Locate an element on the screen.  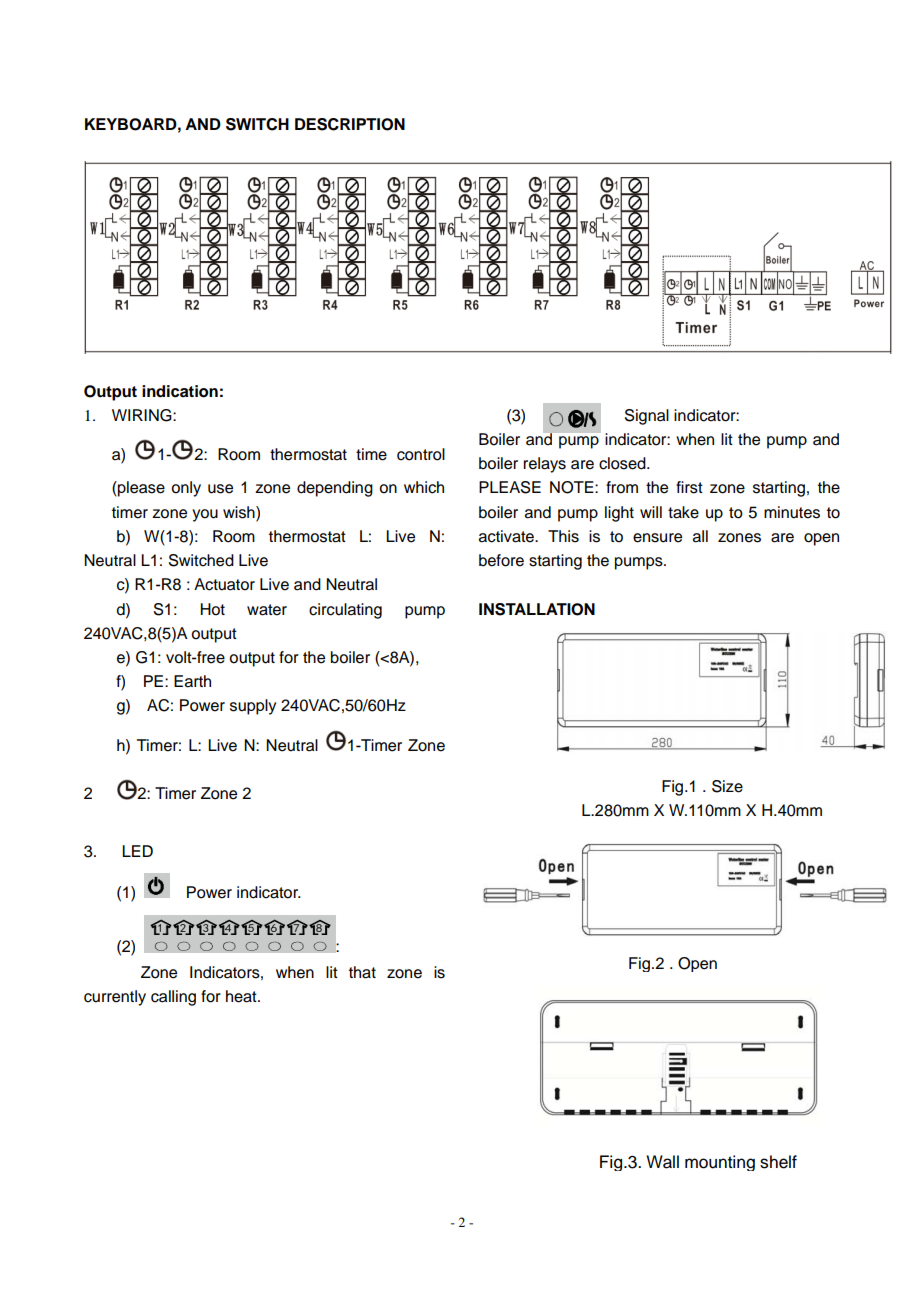
LED is located at coordinates (137, 851).
